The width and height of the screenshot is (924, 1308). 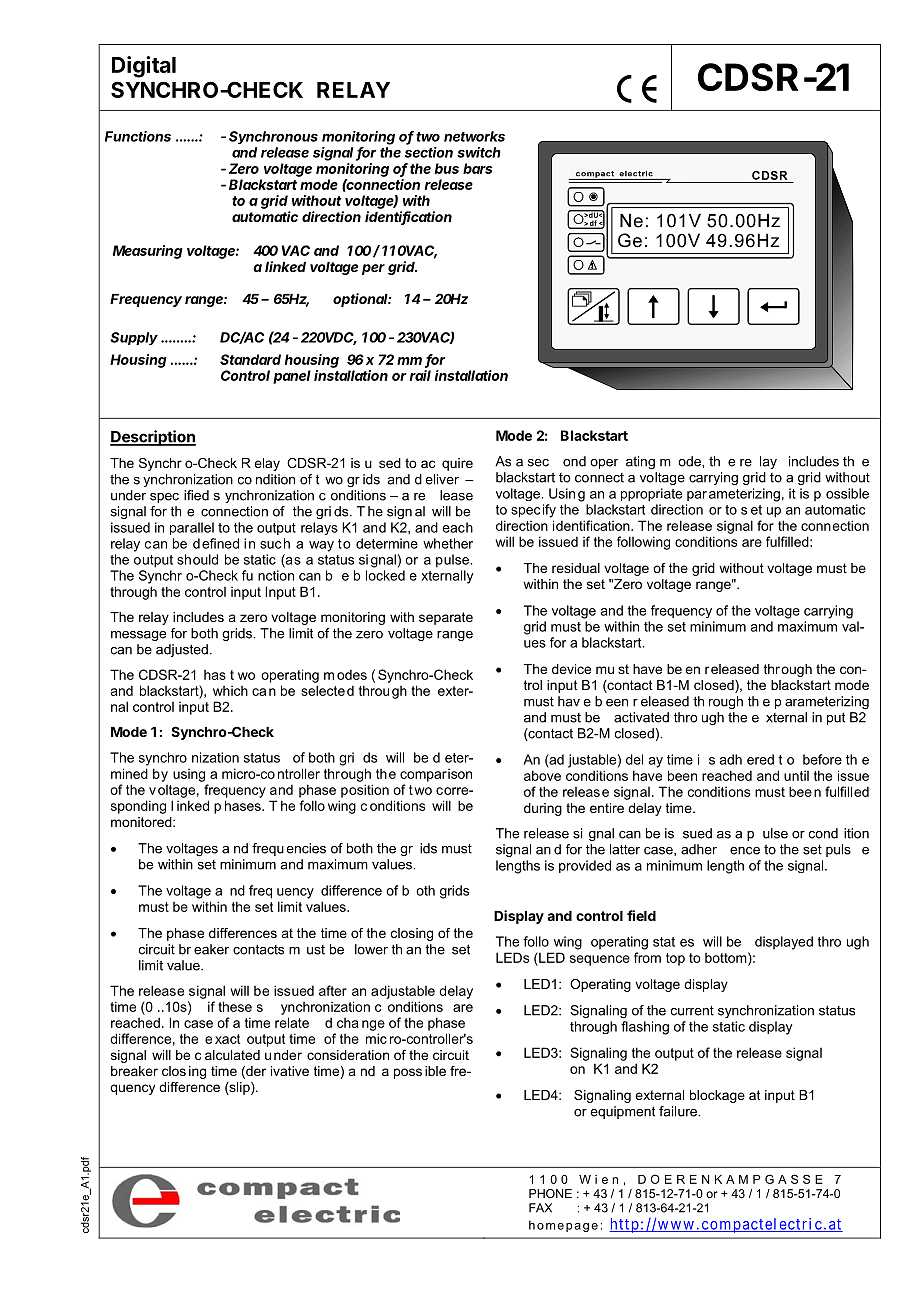 What do you see at coordinates (196, 495) in the screenshot?
I see `ified` at bounding box center [196, 495].
